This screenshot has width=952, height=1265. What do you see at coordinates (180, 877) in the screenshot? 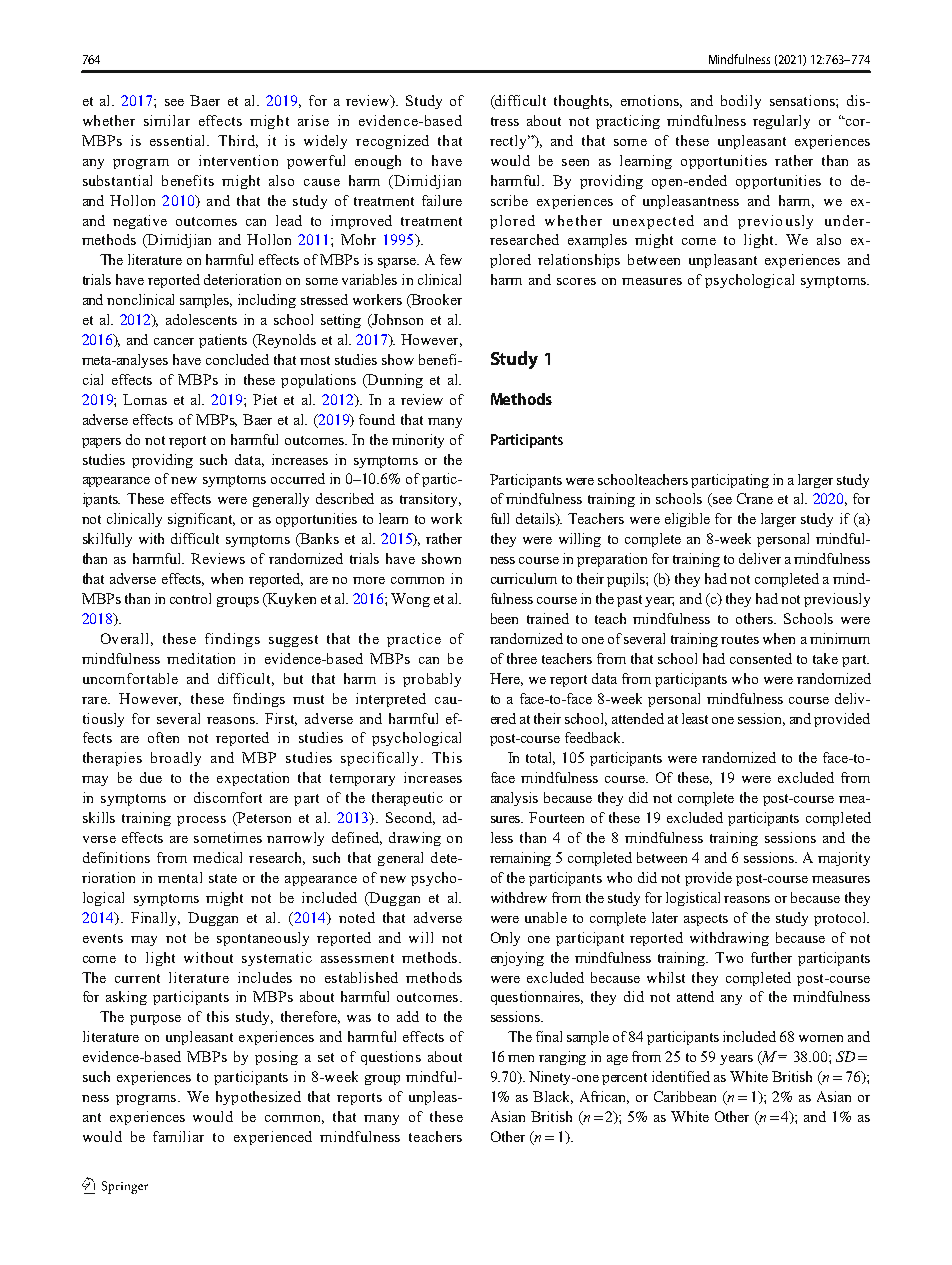
I see `mental` at bounding box center [180, 877].
